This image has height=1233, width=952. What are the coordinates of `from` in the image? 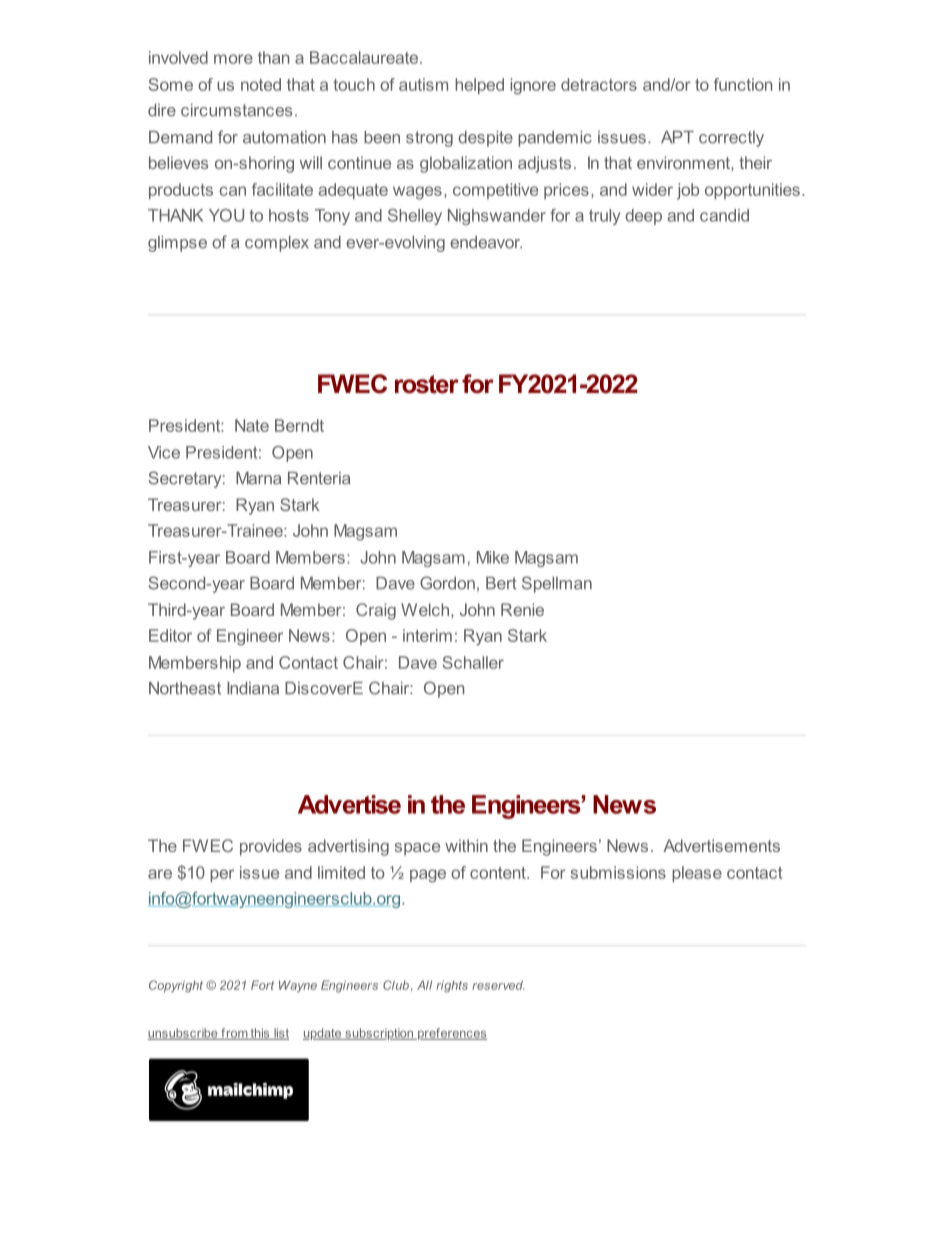 It's located at (234, 1034).
